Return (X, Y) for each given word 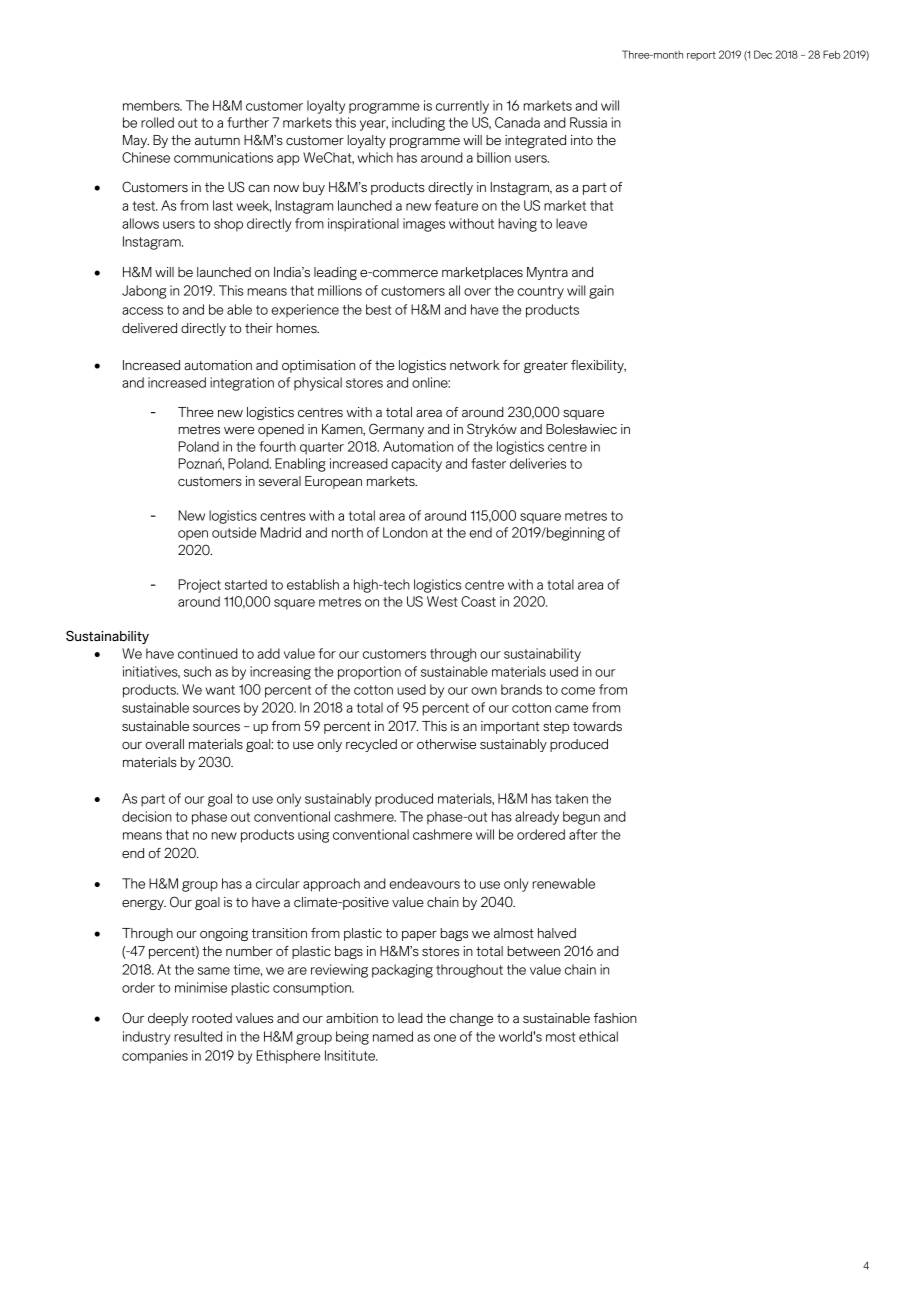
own (484, 691)
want (220, 690)
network (475, 365)
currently (462, 107)
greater (546, 367)
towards (597, 726)
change (471, 1019)
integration (242, 384)
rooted (212, 1018)
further (248, 122)
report (701, 56)
